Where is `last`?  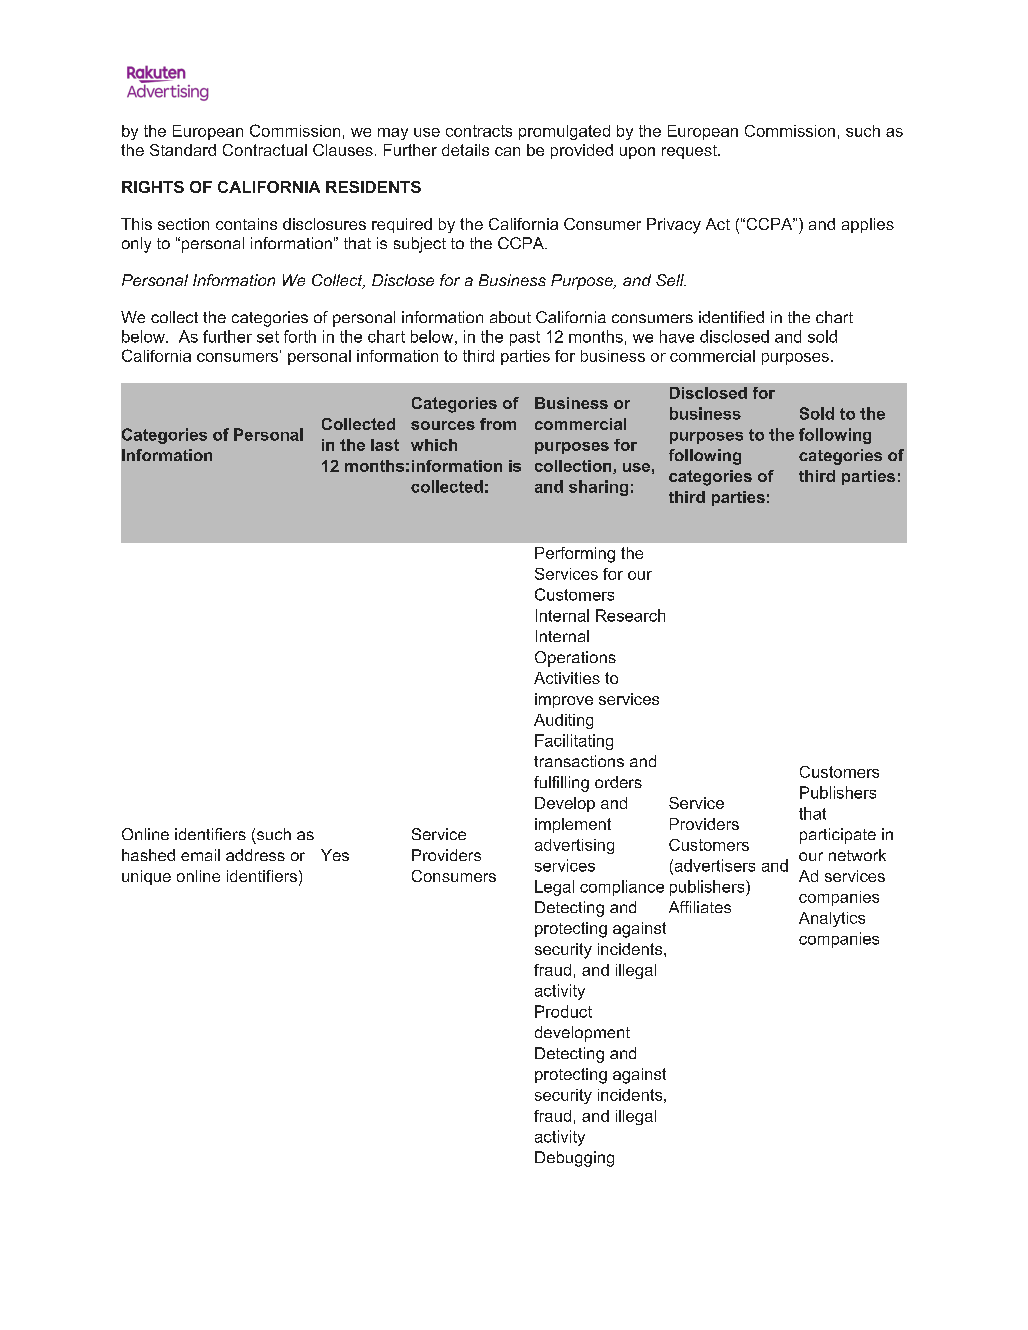
last is located at coordinates (385, 445).
